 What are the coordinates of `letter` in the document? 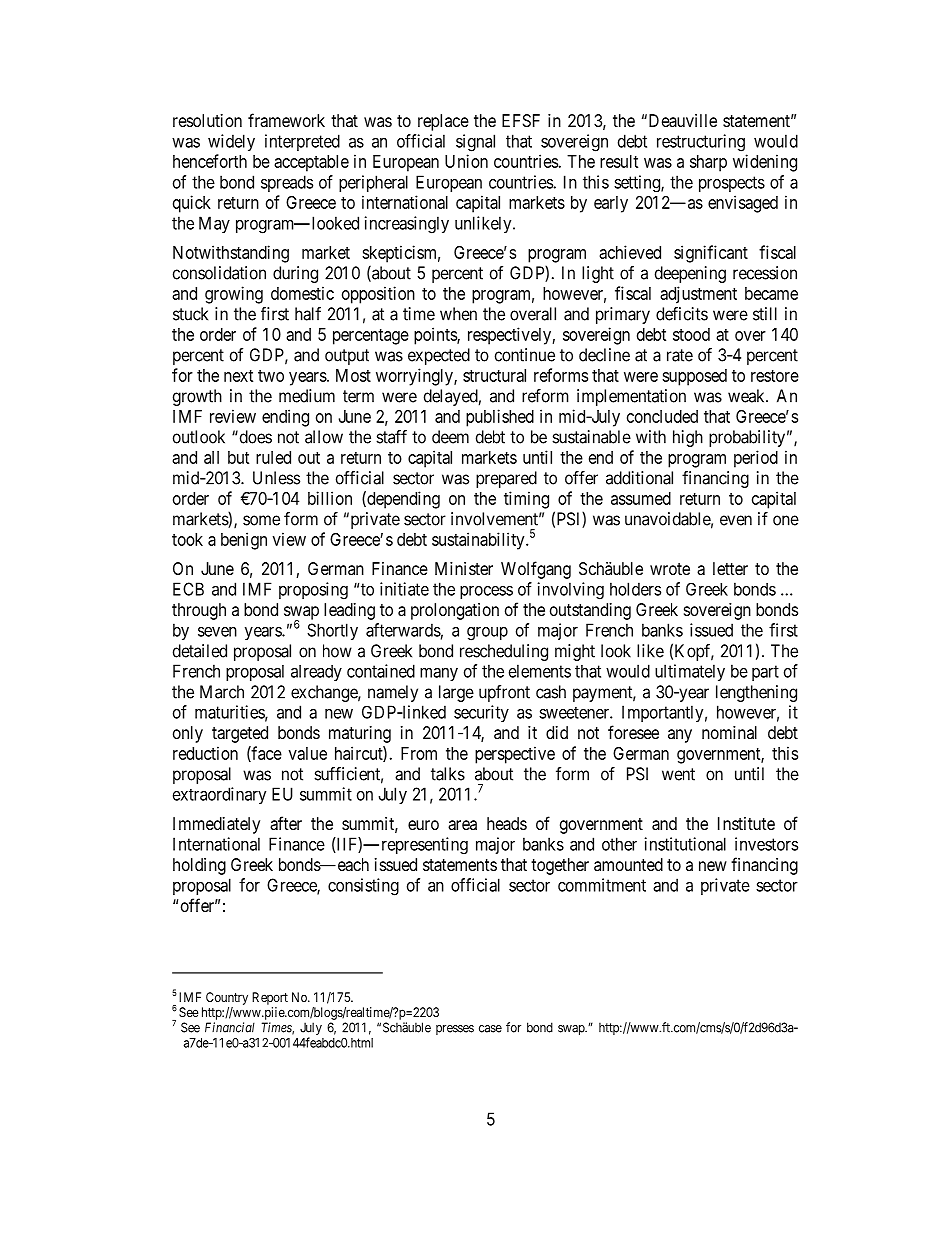 It's located at (730, 568).
